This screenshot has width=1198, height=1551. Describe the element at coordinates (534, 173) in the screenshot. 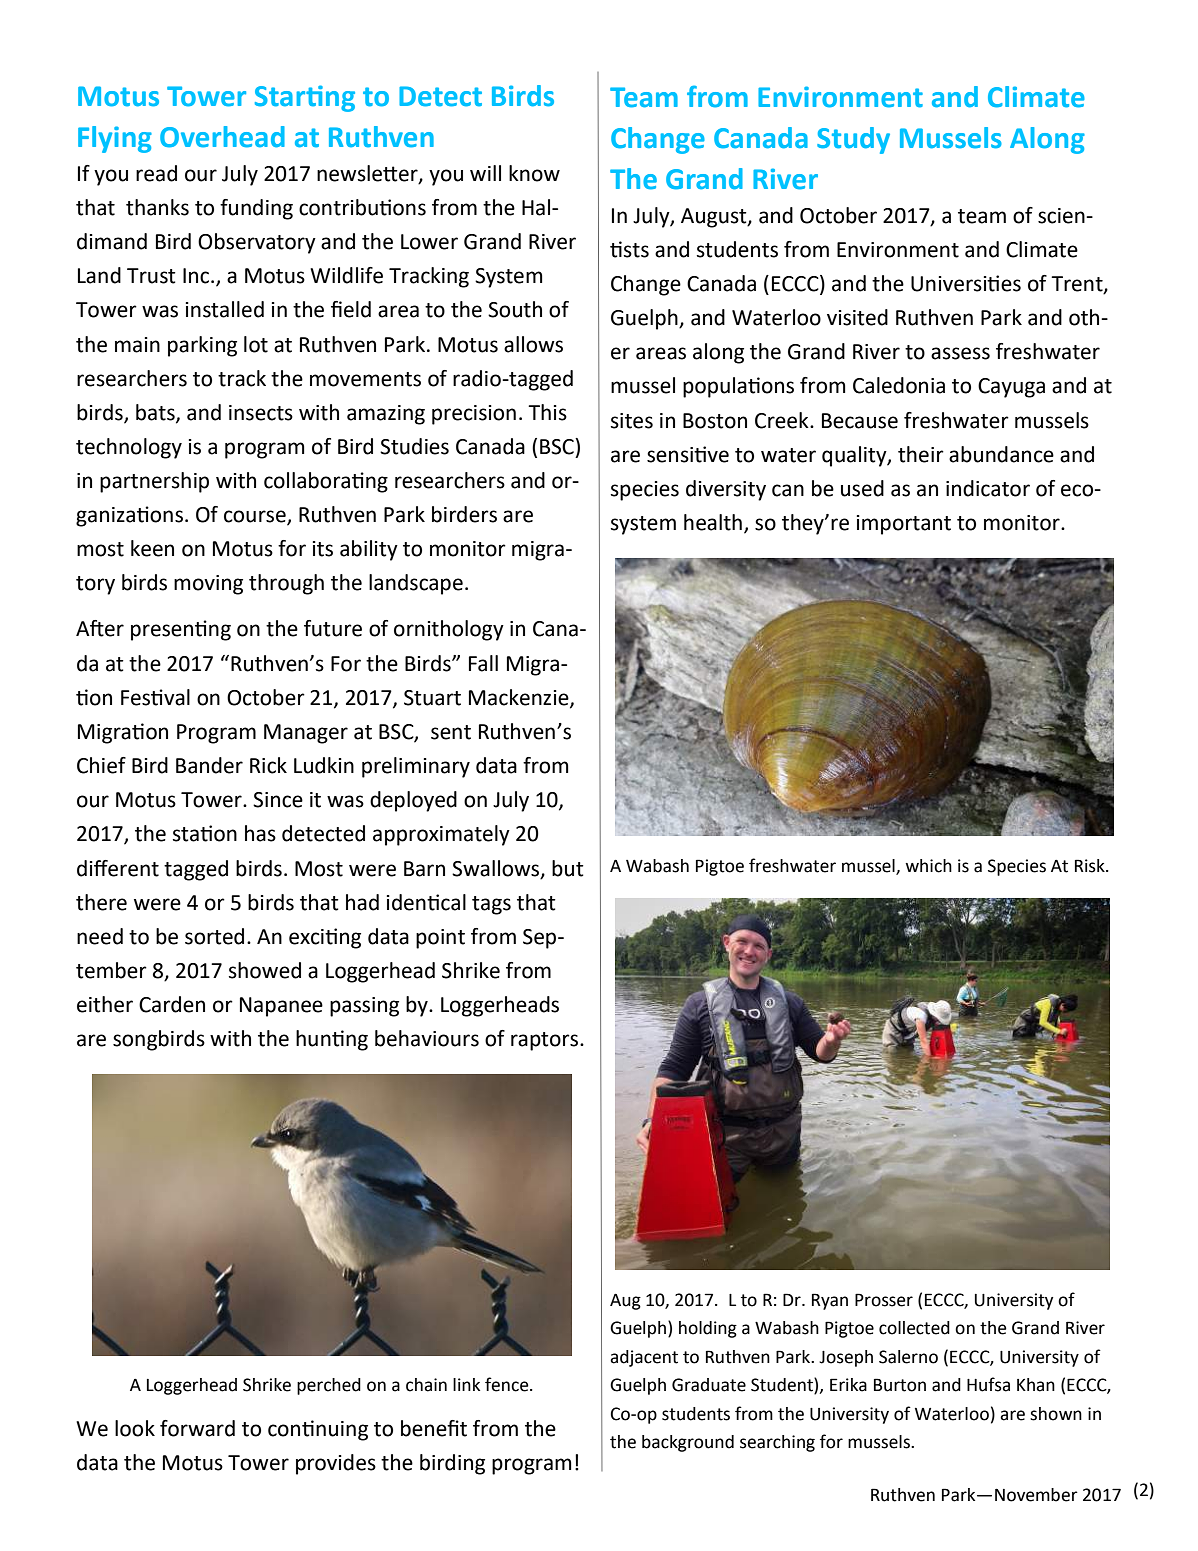

I see `know` at that location.
